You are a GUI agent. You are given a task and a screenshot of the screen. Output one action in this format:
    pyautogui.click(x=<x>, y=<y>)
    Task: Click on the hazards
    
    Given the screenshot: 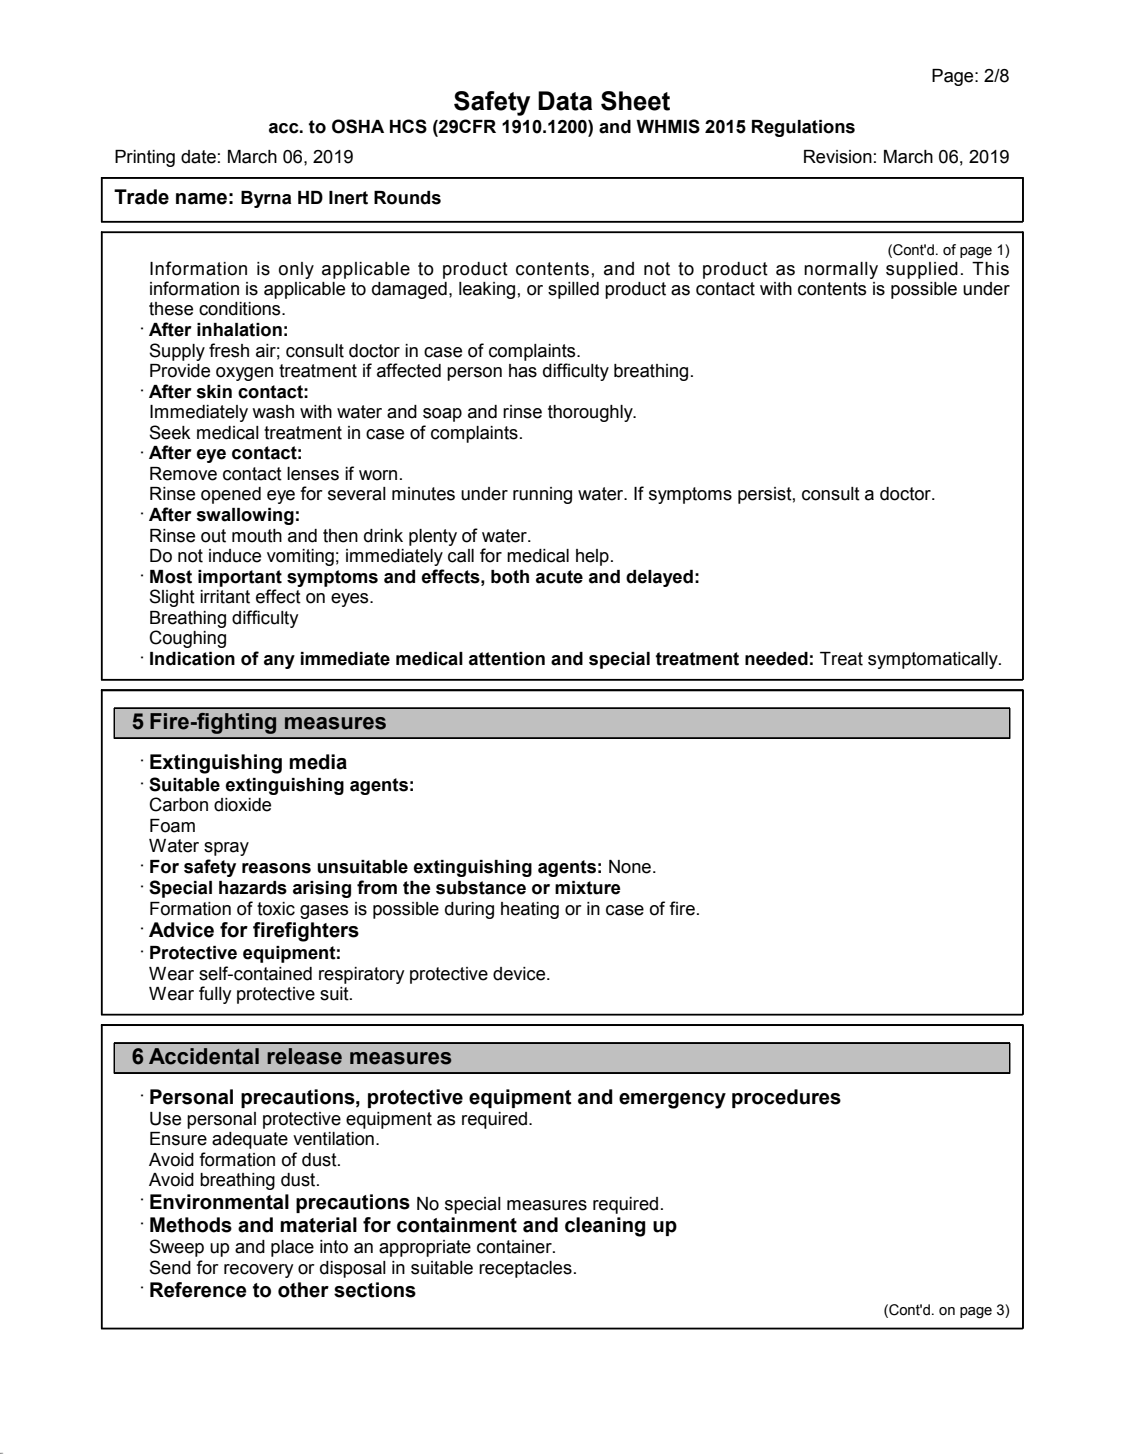 What is the action you would take?
    pyautogui.click(x=253, y=888)
